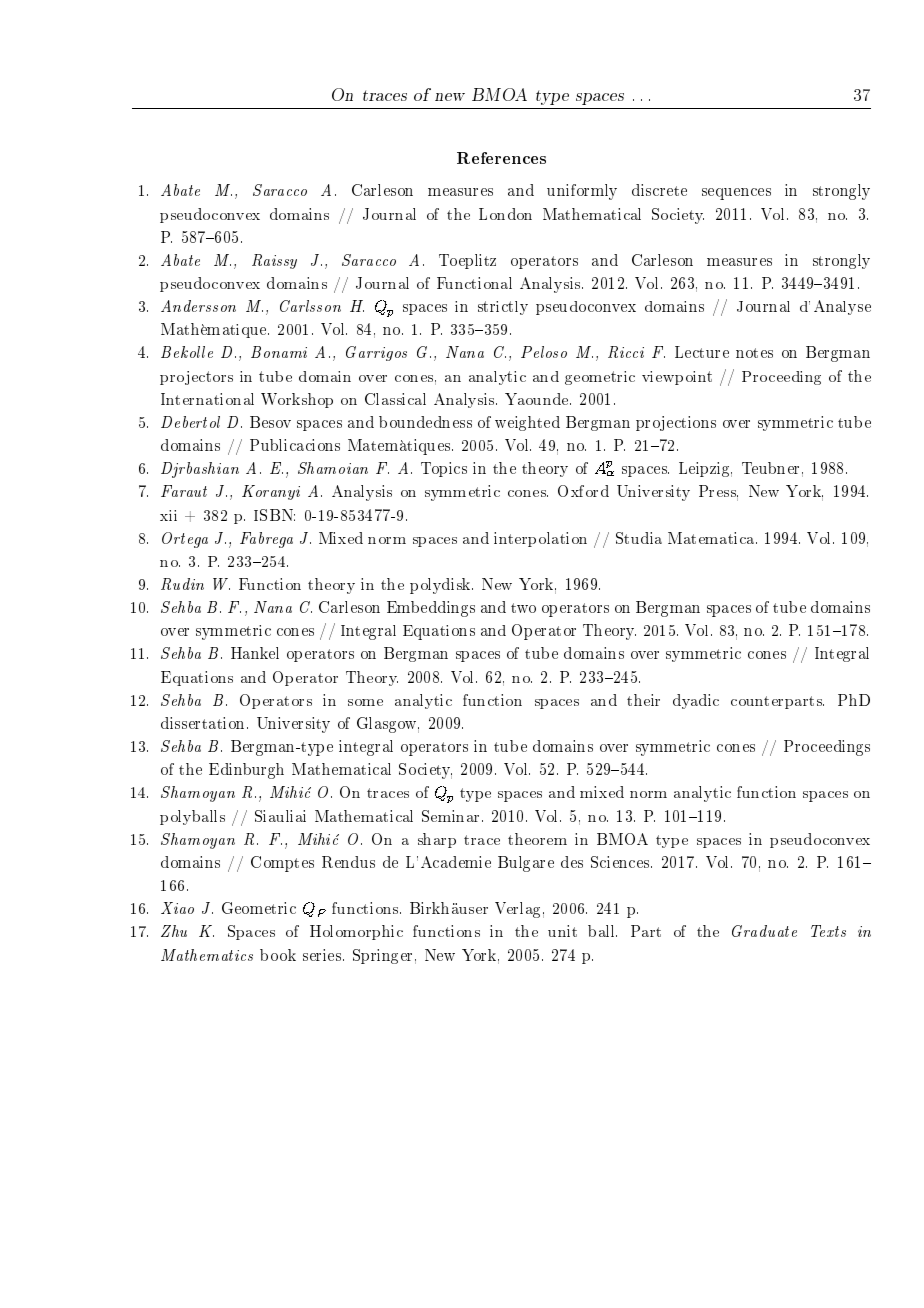 This image has height=1308, width=924. What do you see at coordinates (278, 955) in the image?
I see `book` at bounding box center [278, 955].
